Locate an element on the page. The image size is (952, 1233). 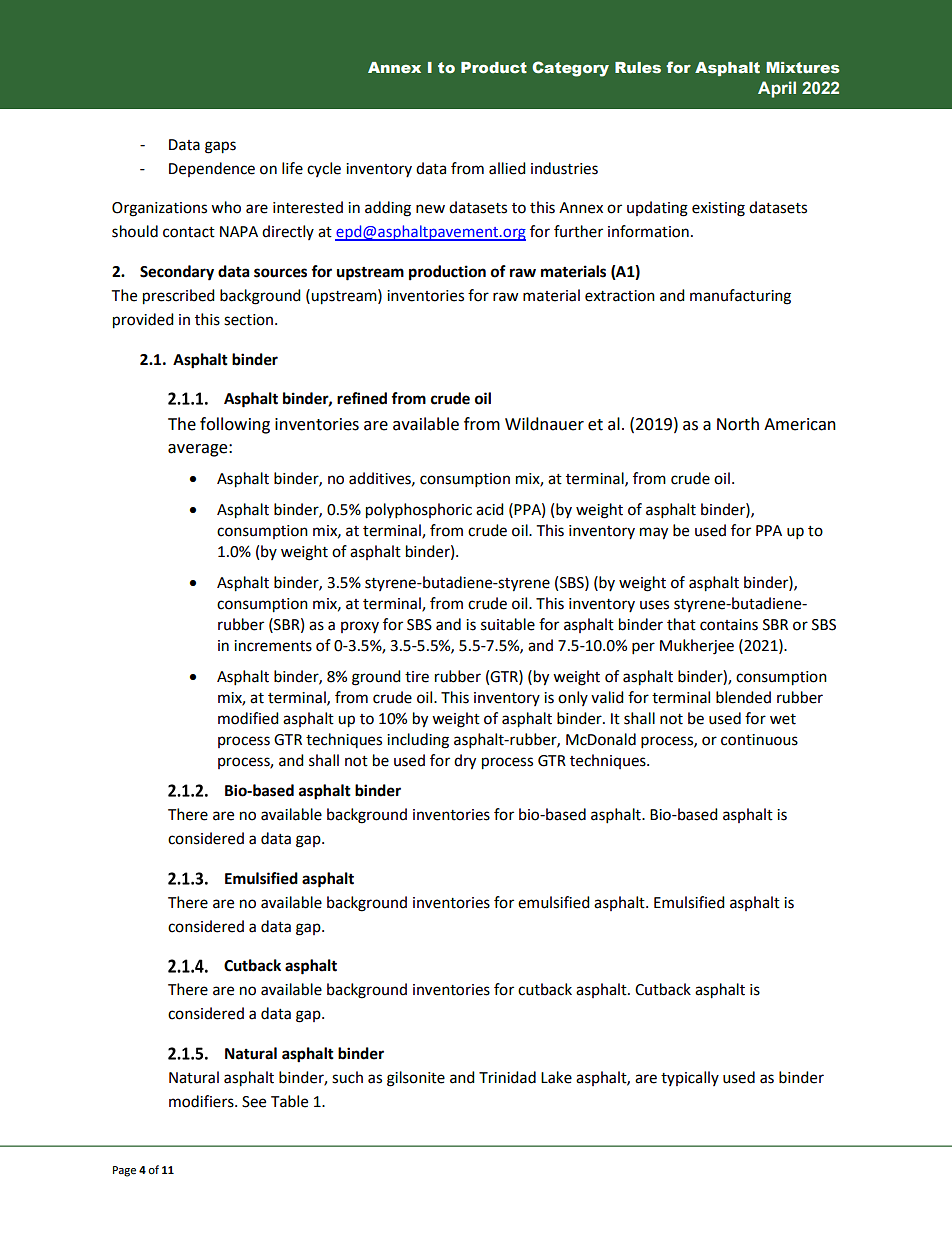
continuous is located at coordinates (759, 740).
